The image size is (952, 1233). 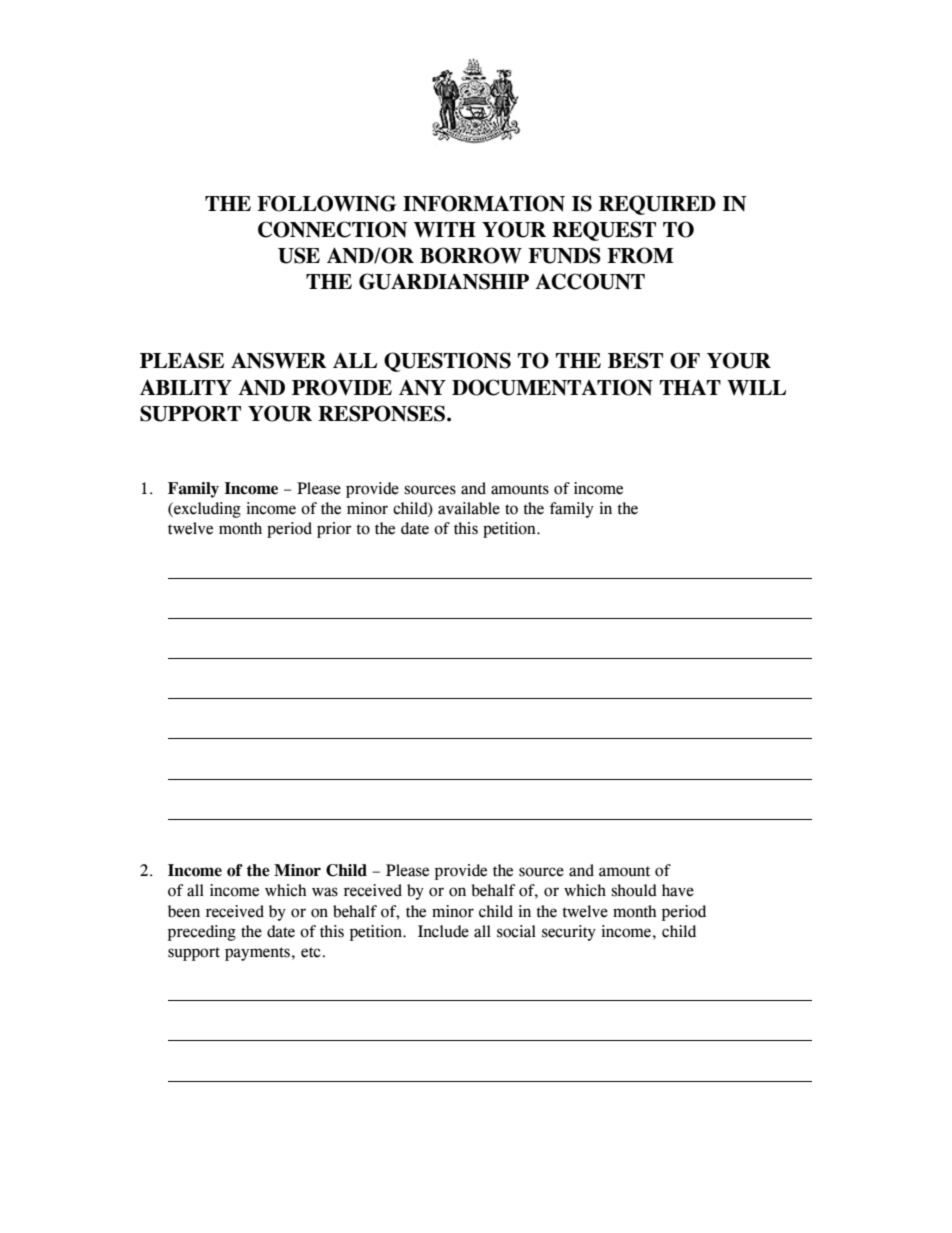 What do you see at coordinates (325, 892) in the page?
I see `was` at bounding box center [325, 892].
